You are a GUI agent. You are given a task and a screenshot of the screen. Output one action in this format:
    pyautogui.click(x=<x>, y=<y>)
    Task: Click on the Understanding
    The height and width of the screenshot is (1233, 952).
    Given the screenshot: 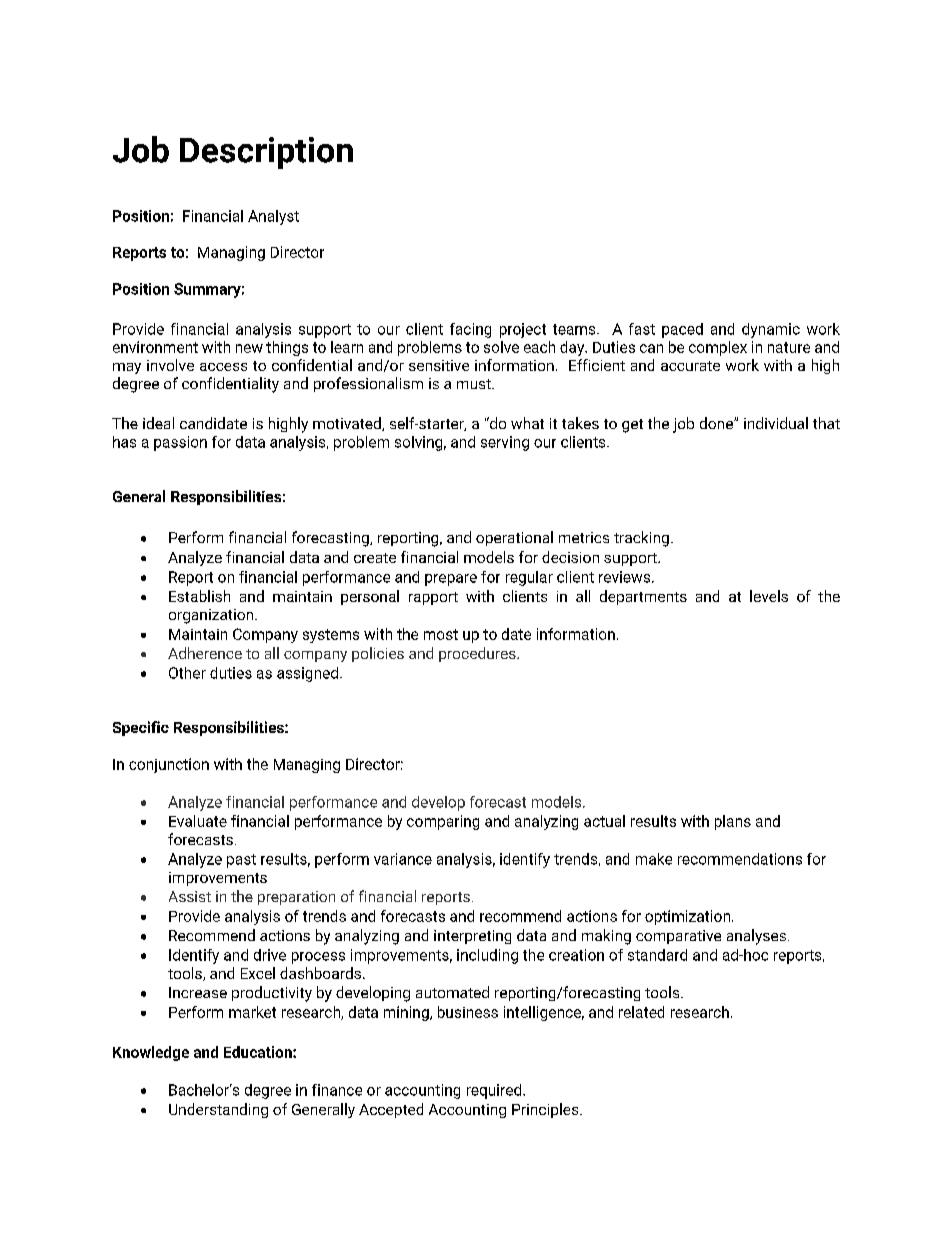 What is the action you would take?
    pyautogui.click(x=218, y=1110)
